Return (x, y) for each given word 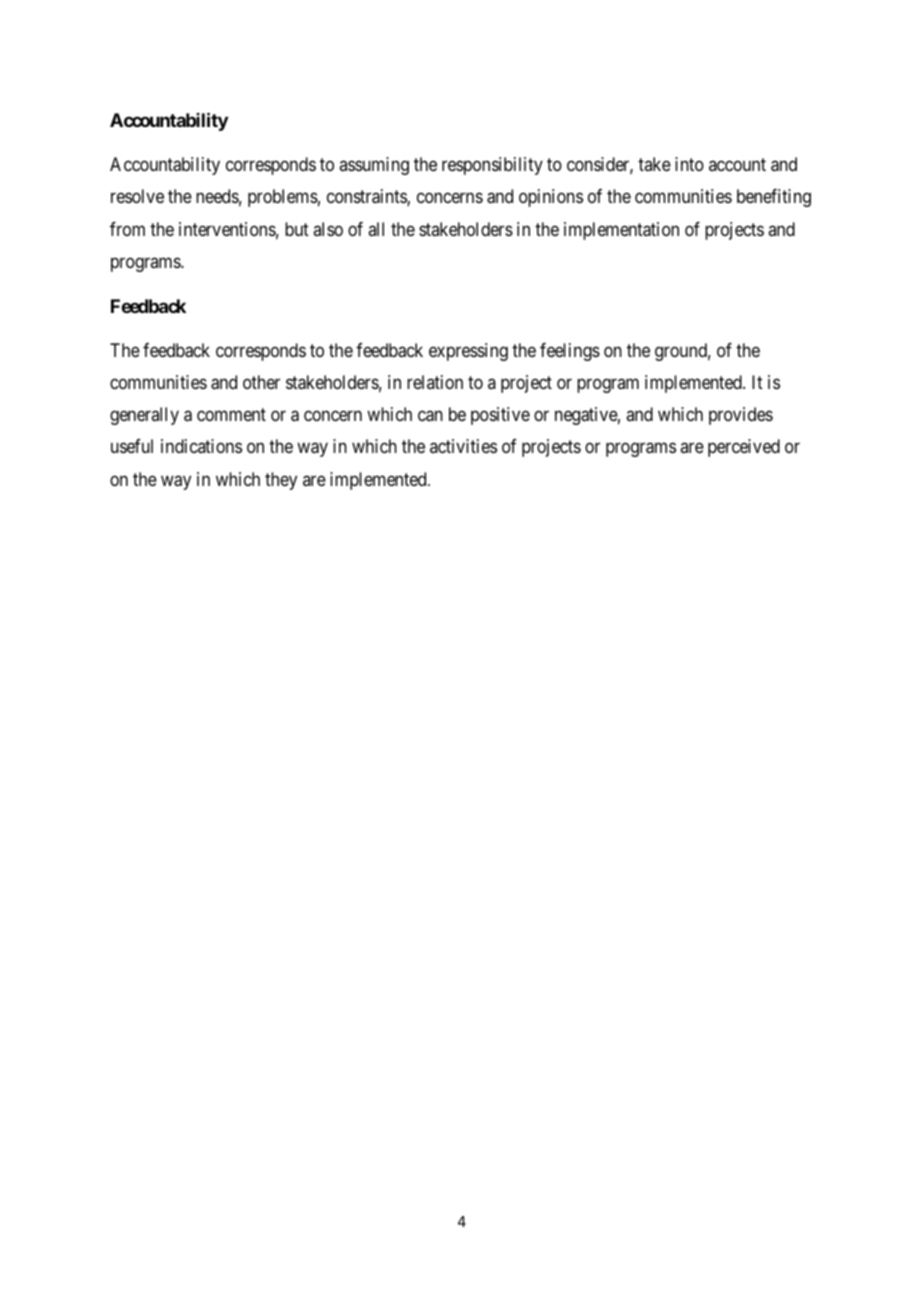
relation (435, 382)
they (281, 481)
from (127, 229)
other (261, 382)
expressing (468, 352)
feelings (570, 352)
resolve (137, 196)
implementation (621, 231)
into (689, 164)
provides (741, 416)
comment (231, 414)
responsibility (492, 166)
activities (463, 446)
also (328, 229)
